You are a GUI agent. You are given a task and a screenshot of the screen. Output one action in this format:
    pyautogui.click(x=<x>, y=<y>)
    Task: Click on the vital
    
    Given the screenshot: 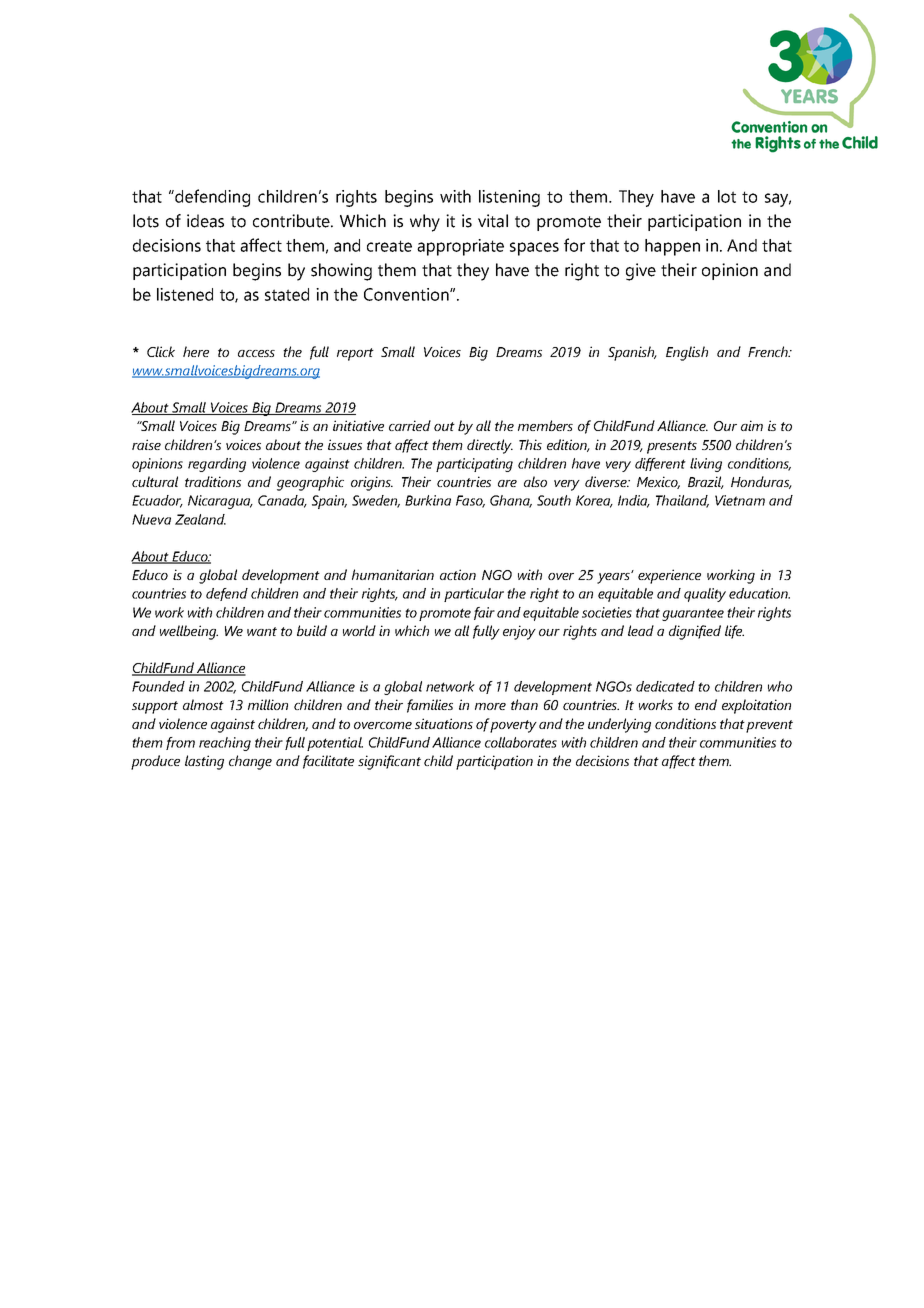 What is the action you would take?
    pyautogui.click(x=493, y=221)
